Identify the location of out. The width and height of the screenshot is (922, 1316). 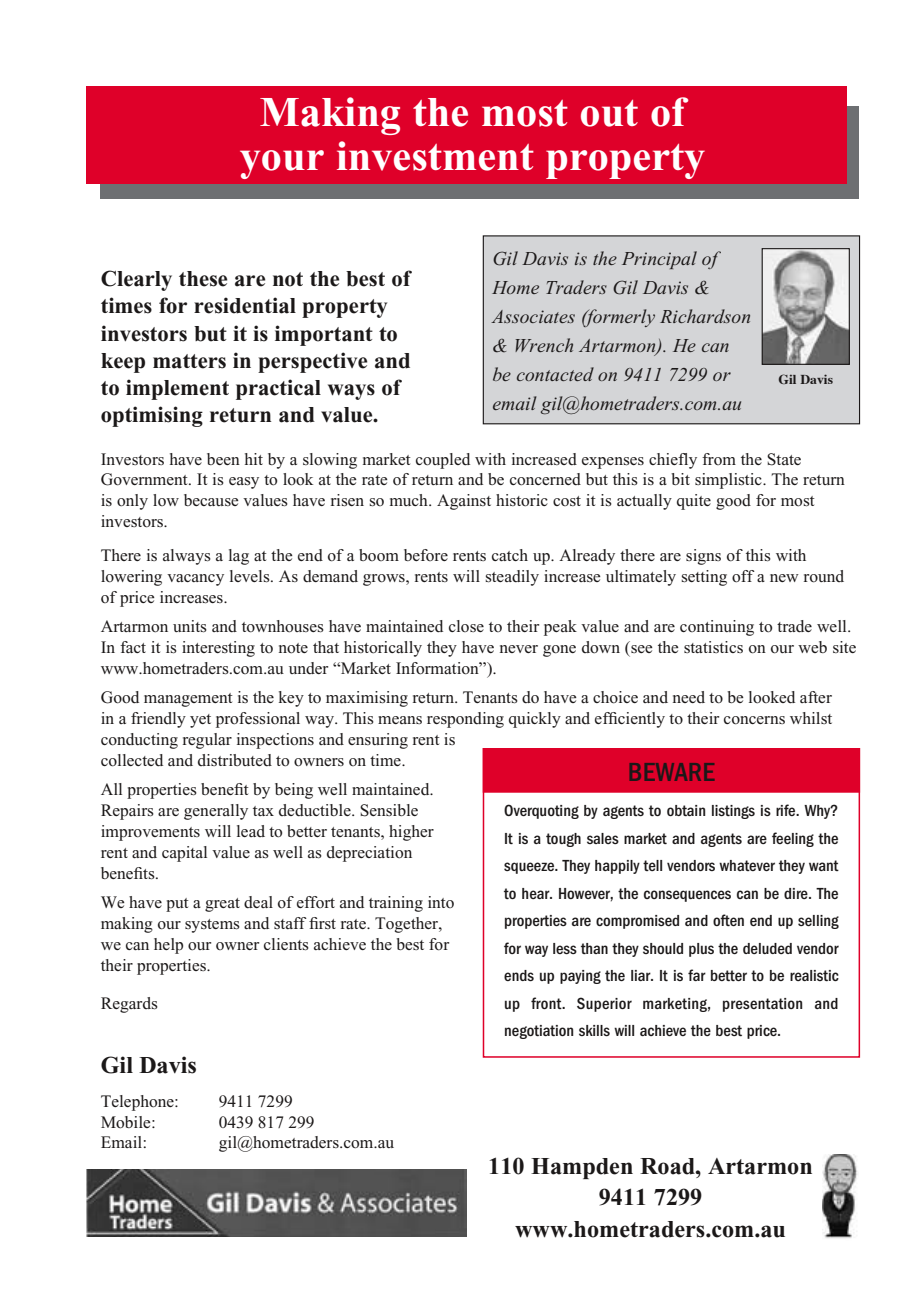
(609, 113).
